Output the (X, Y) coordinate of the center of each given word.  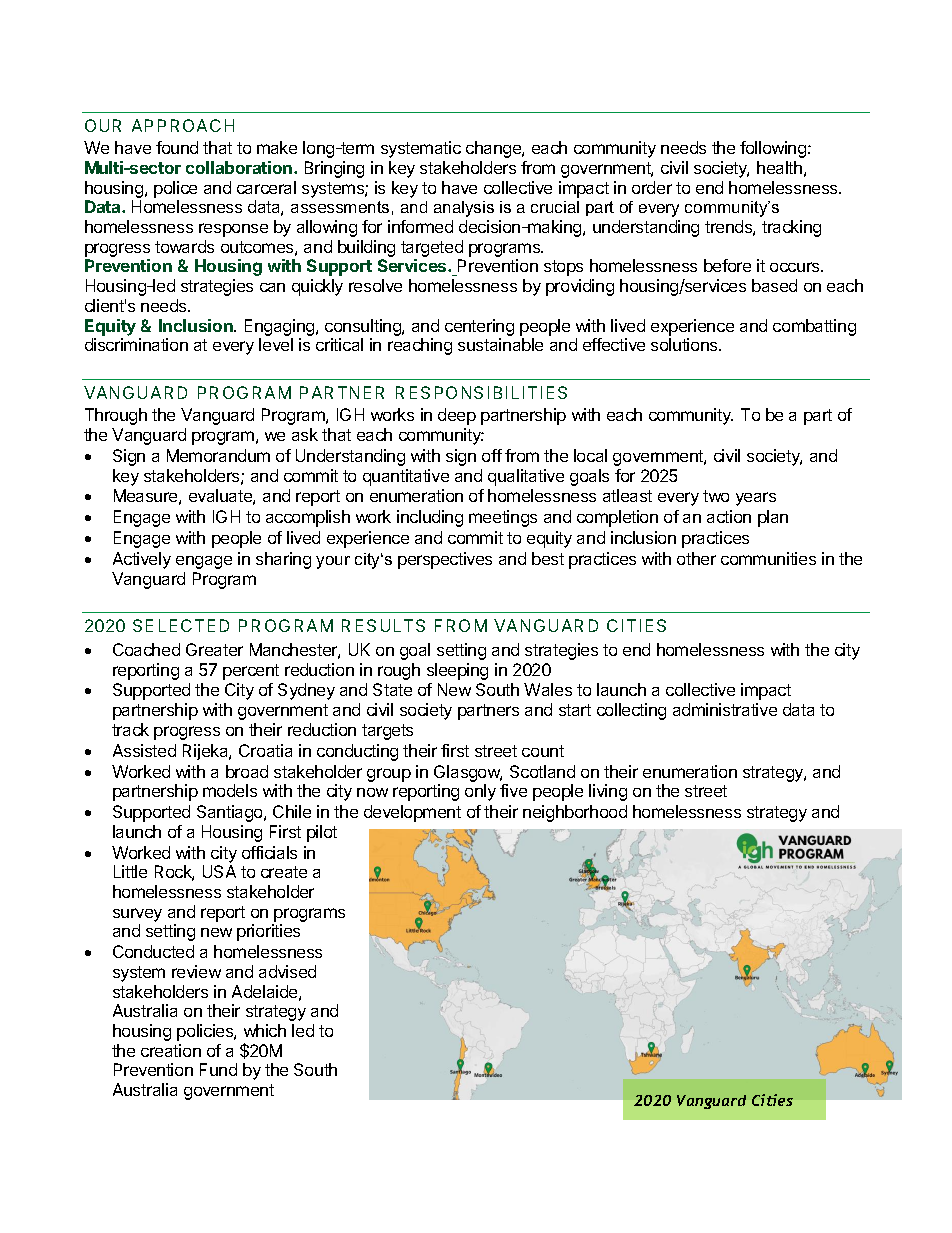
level (276, 344)
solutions (685, 344)
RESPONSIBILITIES (481, 392)
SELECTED (181, 625)
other (696, 558)
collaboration (240, 167)
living (608, 792)
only (480, 792)
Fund (218, 1069)
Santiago (231, 813)
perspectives (445, 560)
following (773, 149)
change (494, 149)
